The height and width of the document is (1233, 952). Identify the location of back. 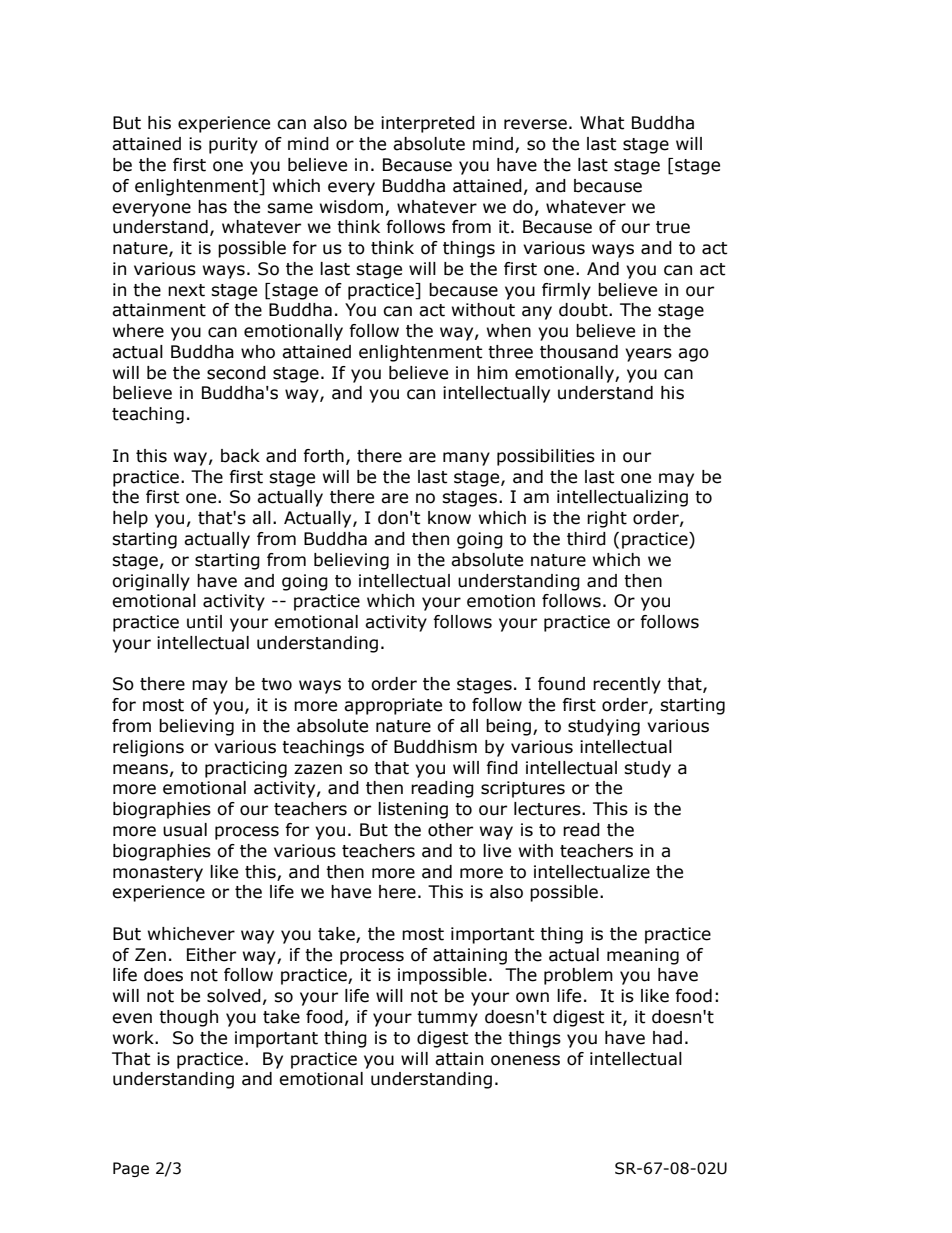
(240, 456).
